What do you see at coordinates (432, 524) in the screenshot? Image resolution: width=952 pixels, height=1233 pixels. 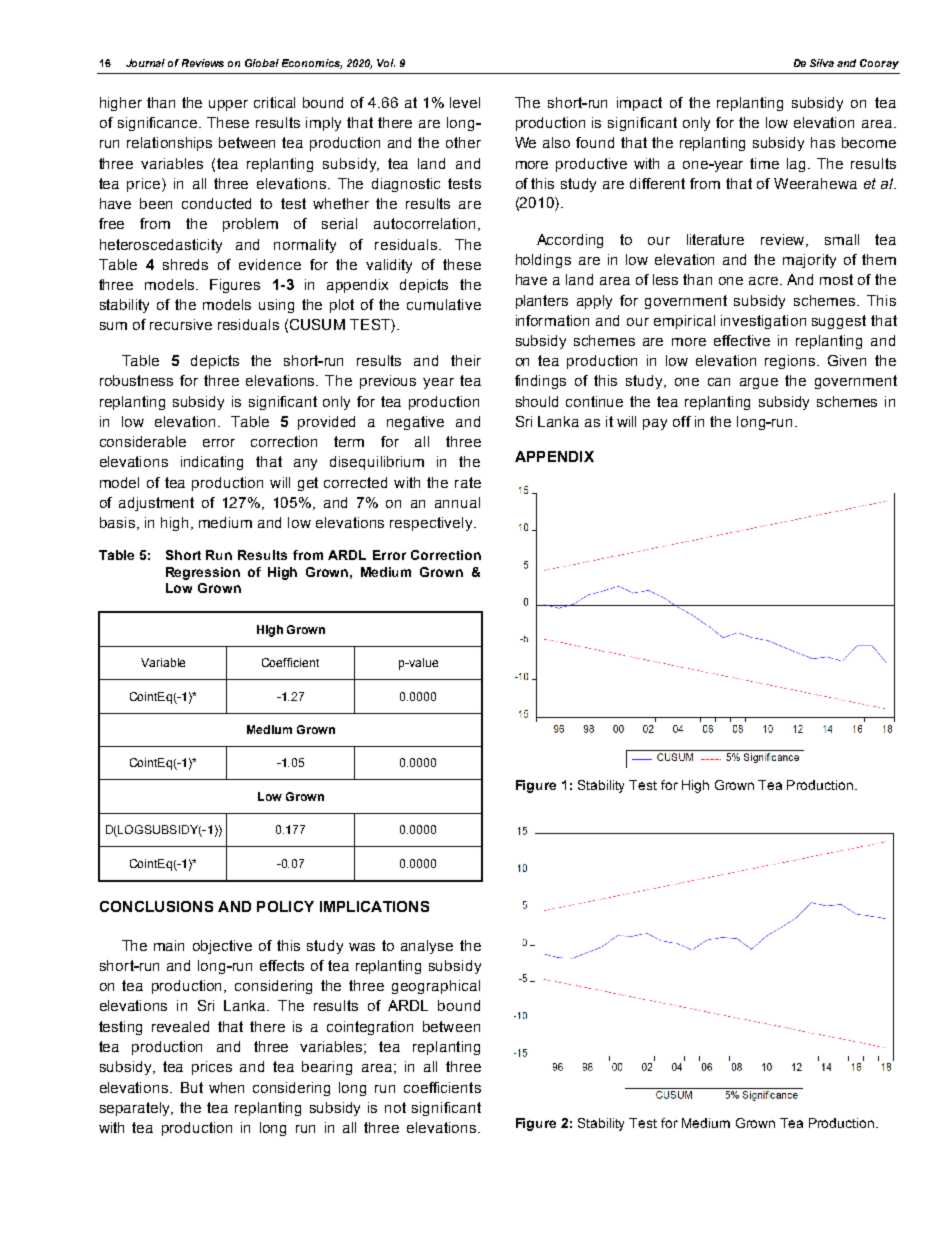 I see `respectively` at bounding box center [432, 524].
